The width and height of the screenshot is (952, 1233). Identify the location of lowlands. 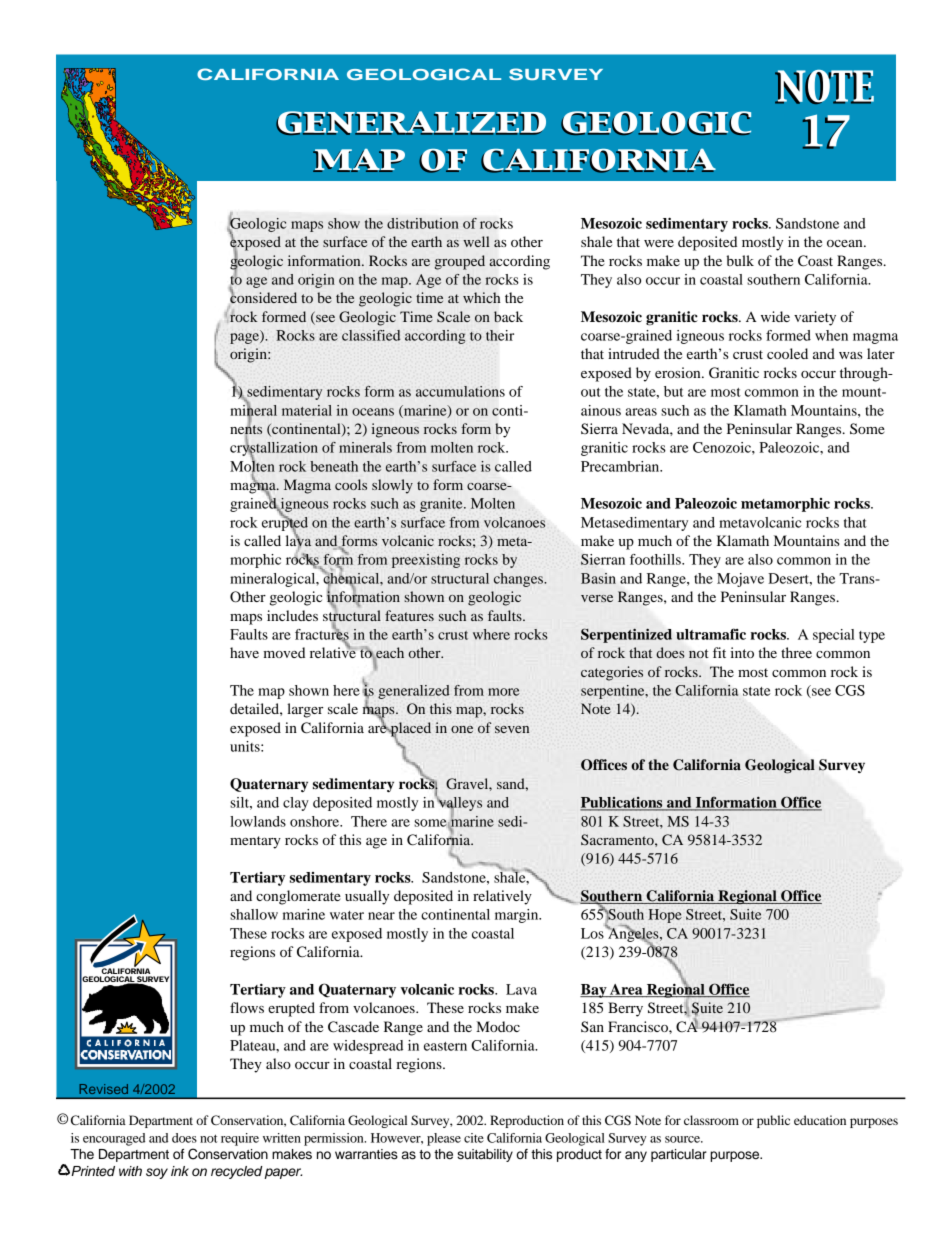
(258, 821).
